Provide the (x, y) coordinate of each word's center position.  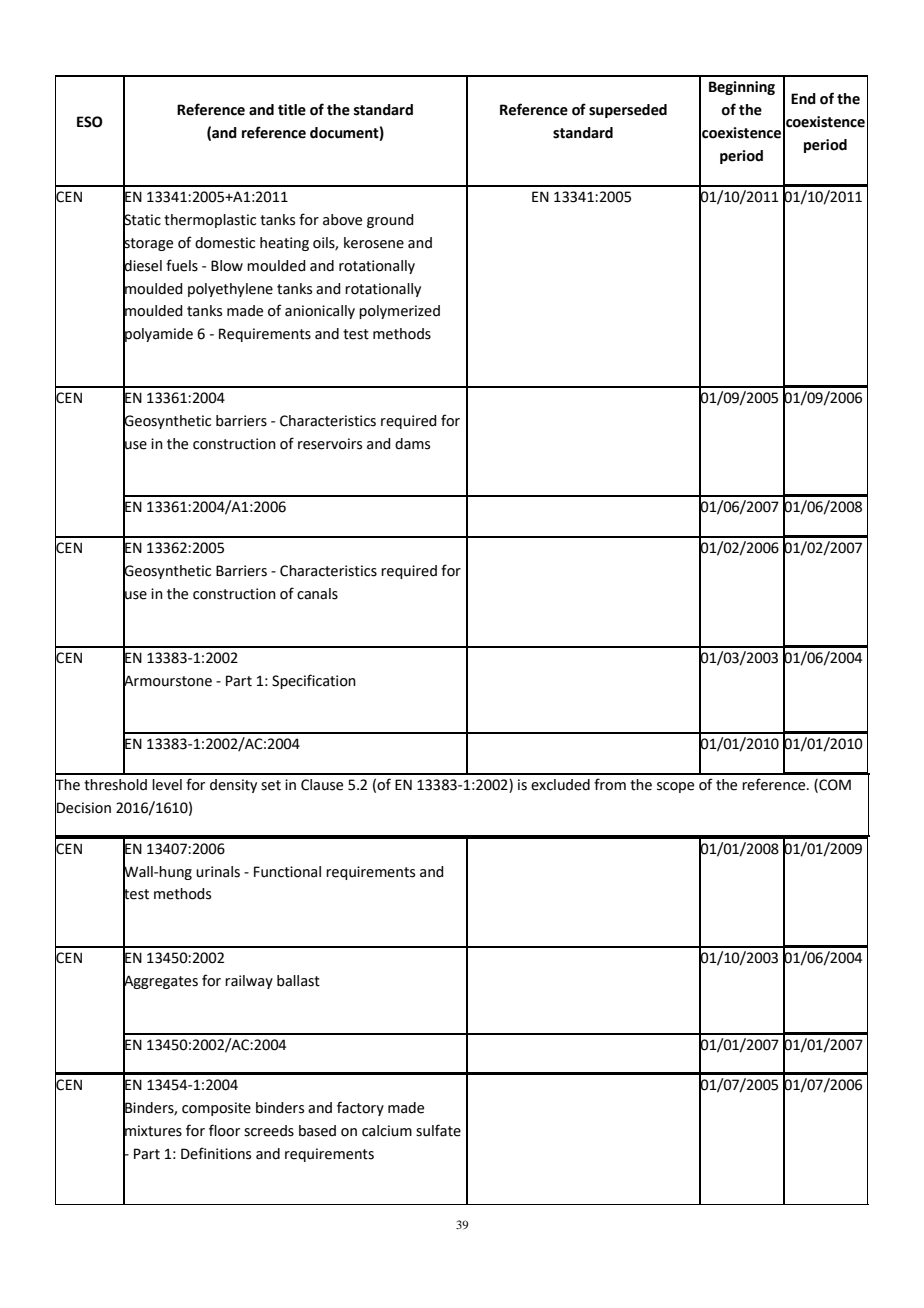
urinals (218, 872)
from (610, 784)
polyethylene (230, 290)
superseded (628, 111)
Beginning (742, 88)
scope (675, 787)
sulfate (438, 1130)
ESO (90, 122)
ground (390, 221)
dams (412, 444)
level (167, 785)
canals (317, 594)
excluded (560, 785)
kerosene (374, 243)
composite (216, 1109)
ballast (298, 981)
